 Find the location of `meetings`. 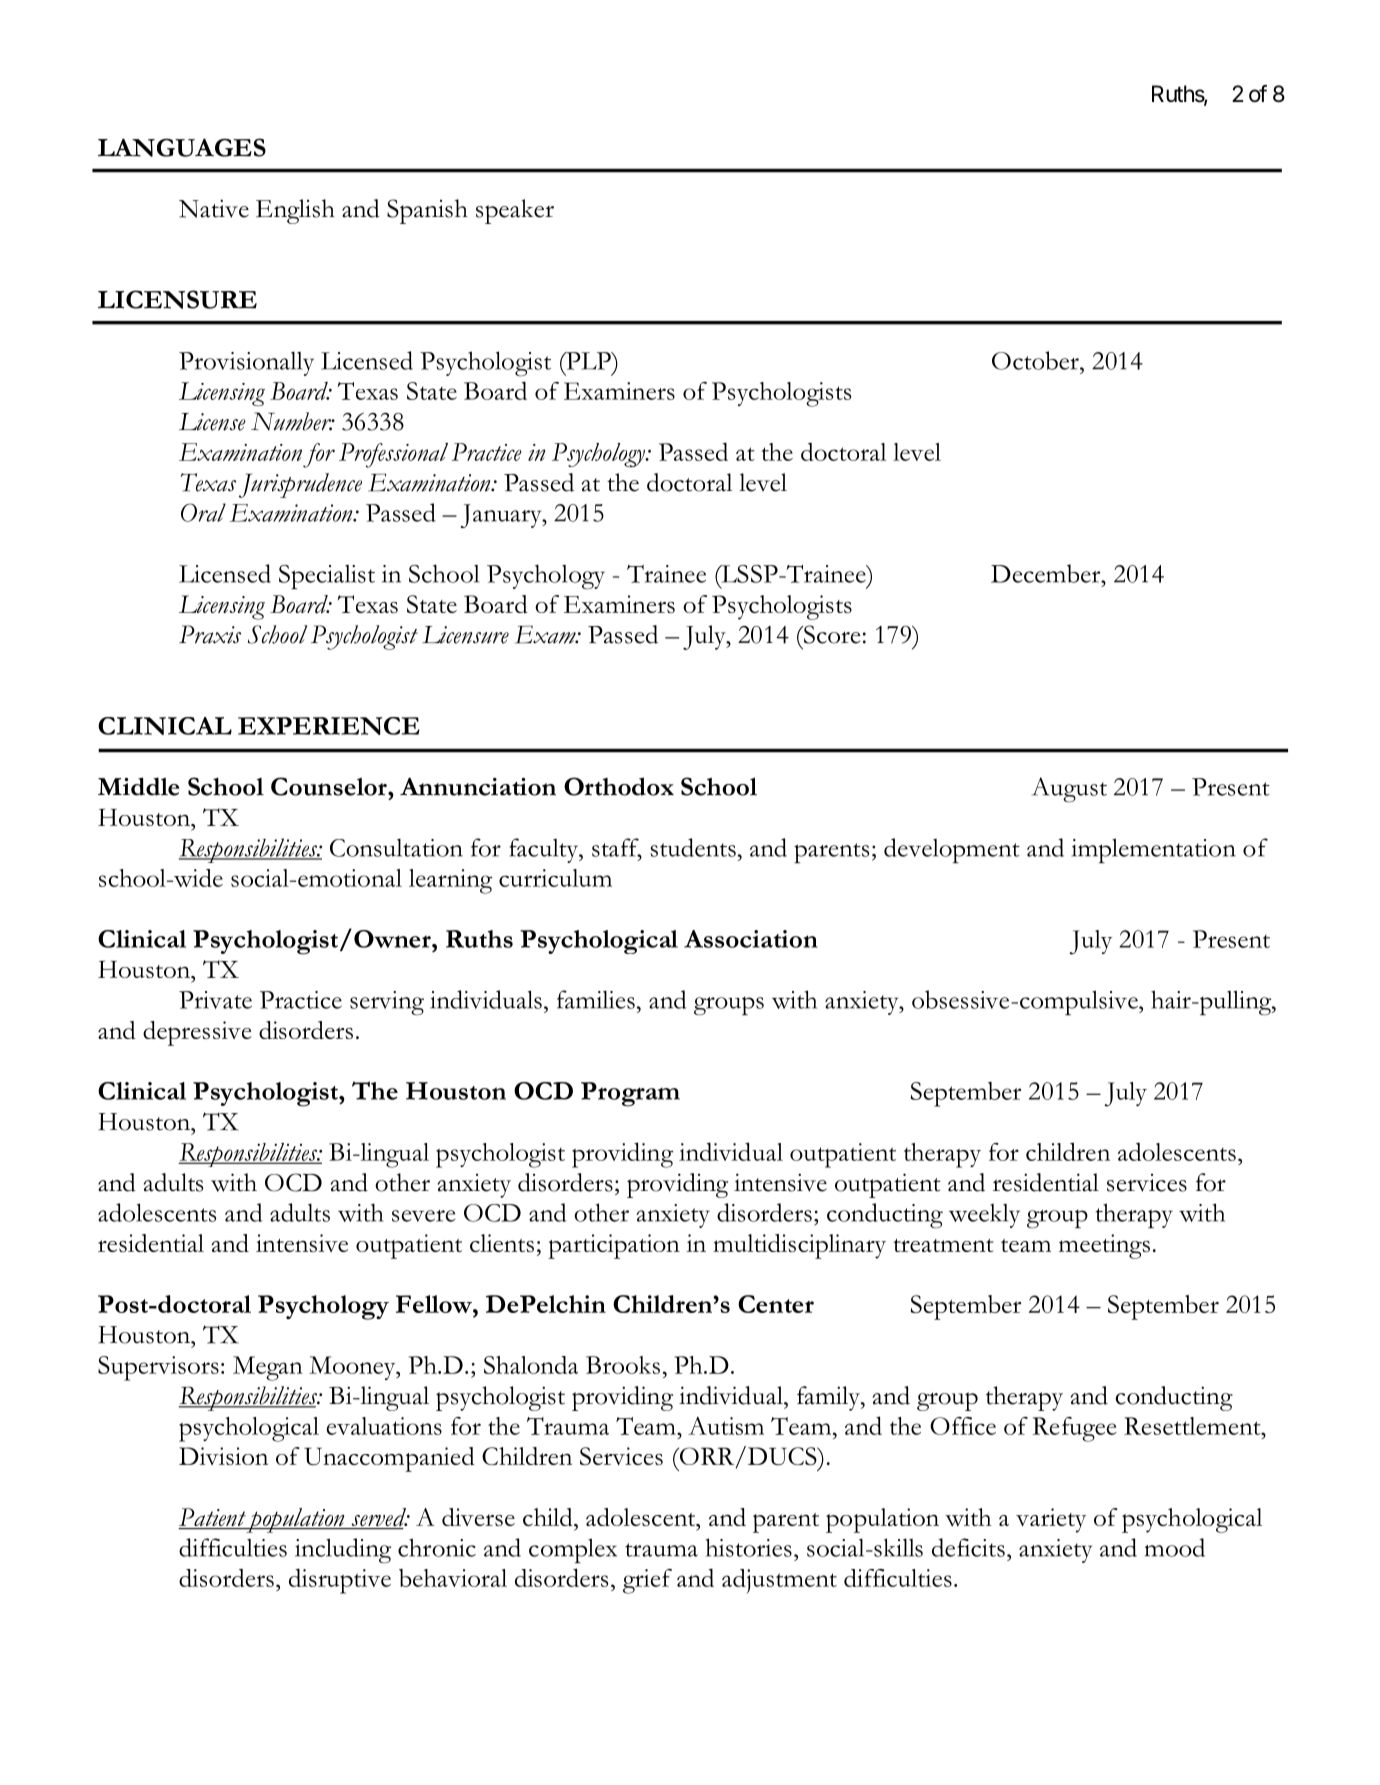

meetings is located at coordinates (1104, 1246).
